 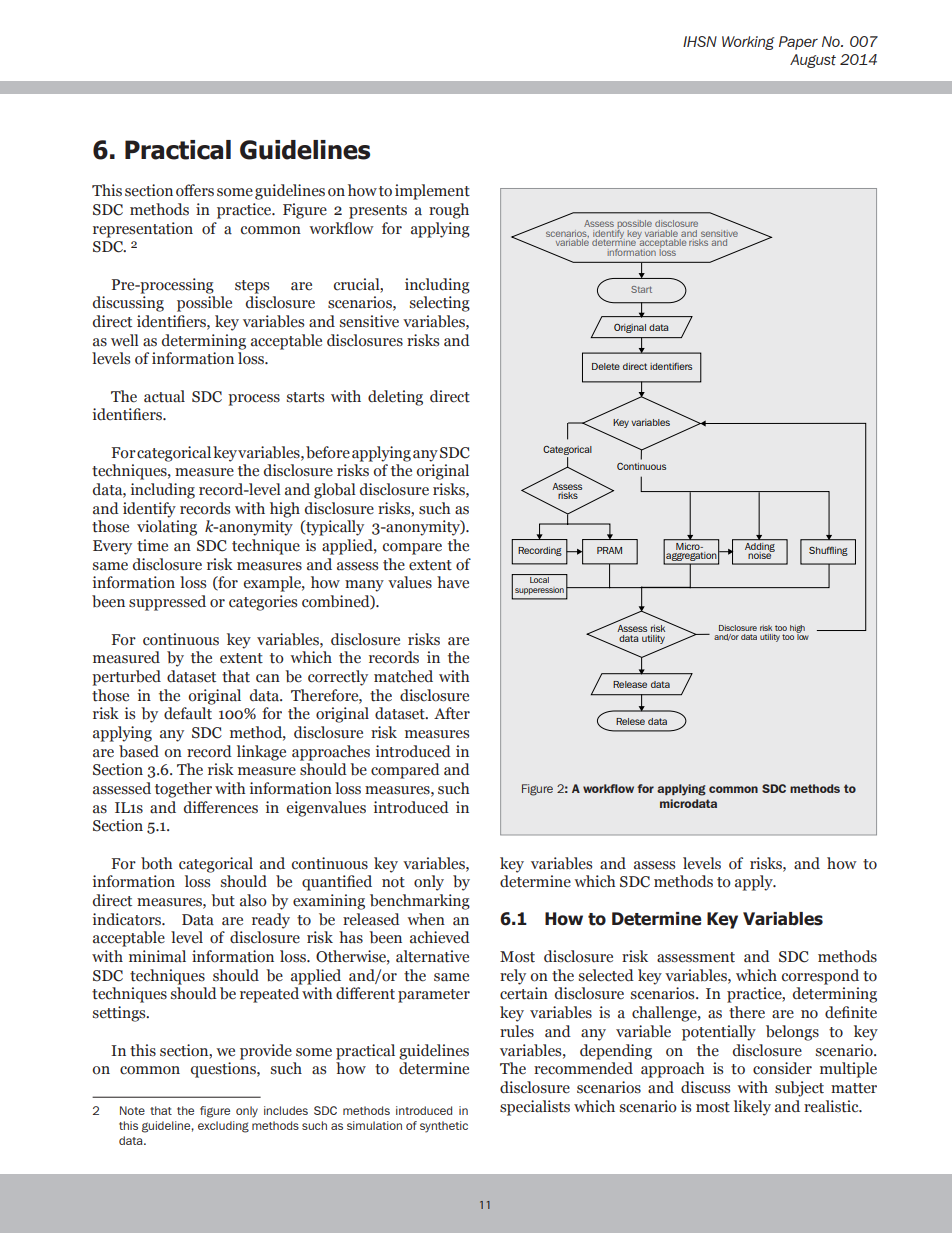 I want to click on Shuffling, so click(x=828, y=551).
